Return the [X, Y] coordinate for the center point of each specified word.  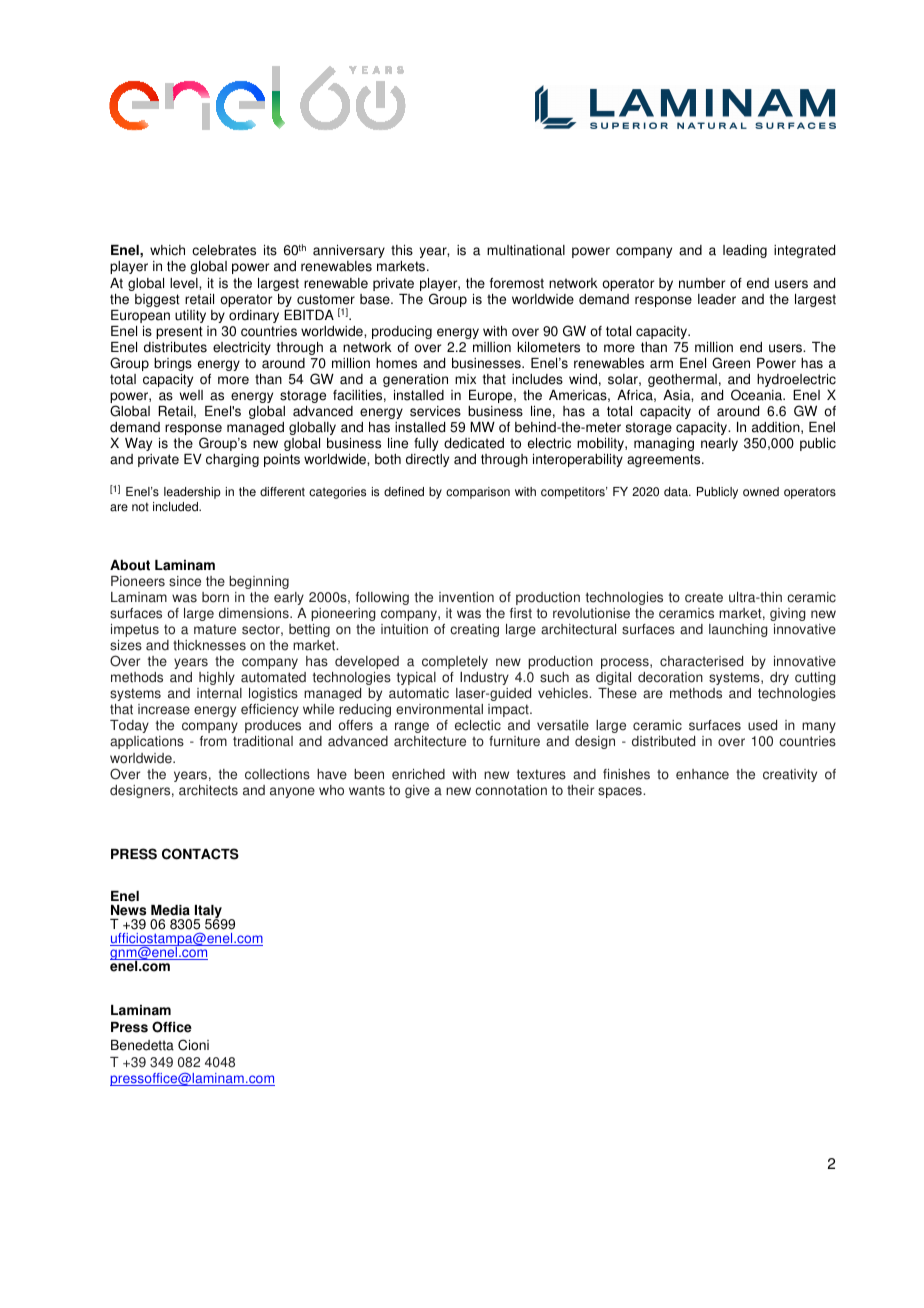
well [191, 395]
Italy [209, 913]
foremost [517, 283]
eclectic [478, 725]
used [762, 725]
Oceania [758, 395]
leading [745, 251]
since [185, 581]
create [704, 597]
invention [466, 597]
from [213, 741]
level [185, 283]
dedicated [474, 443]
